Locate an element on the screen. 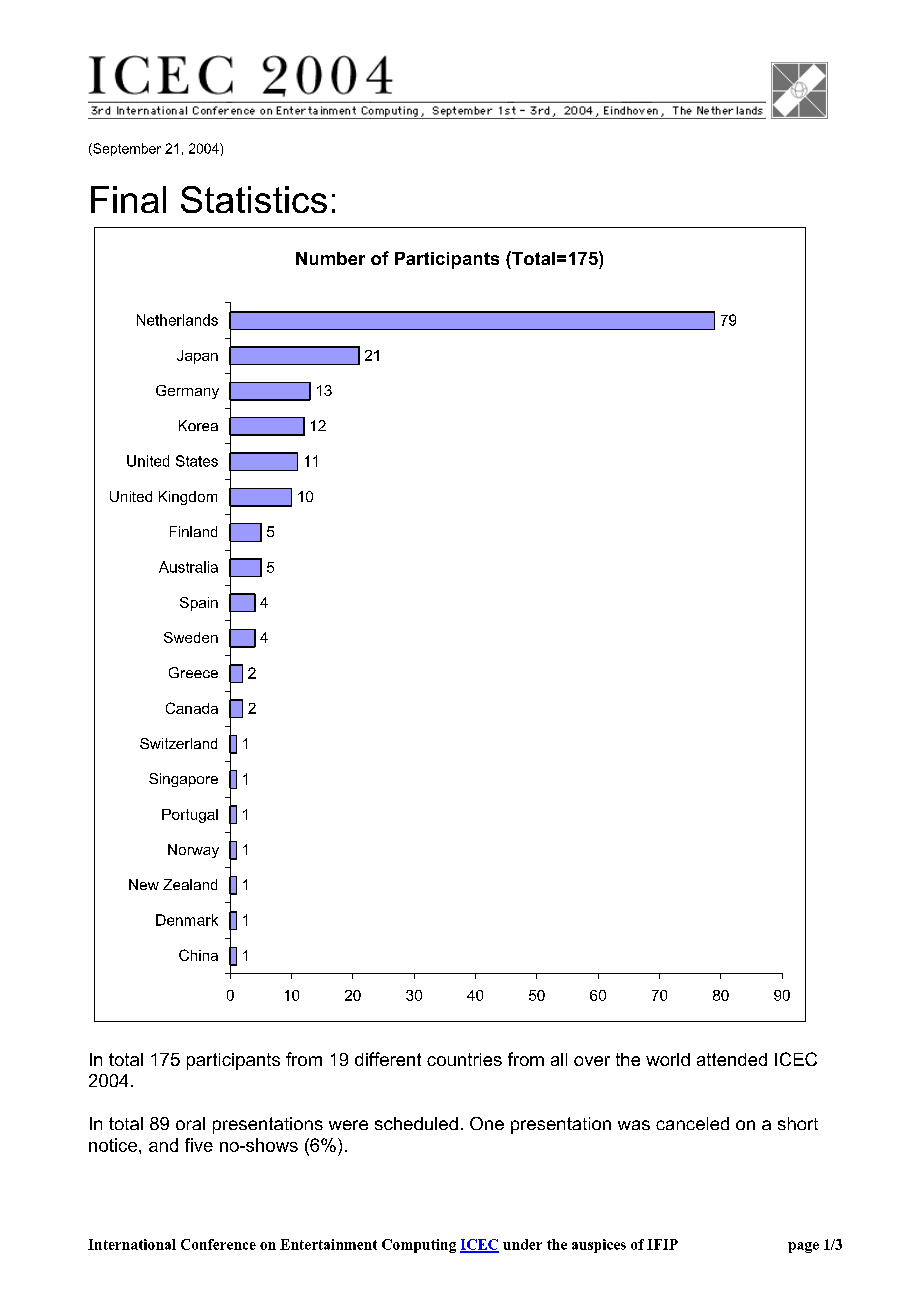  Korea is located at coordinates (198, 425).
